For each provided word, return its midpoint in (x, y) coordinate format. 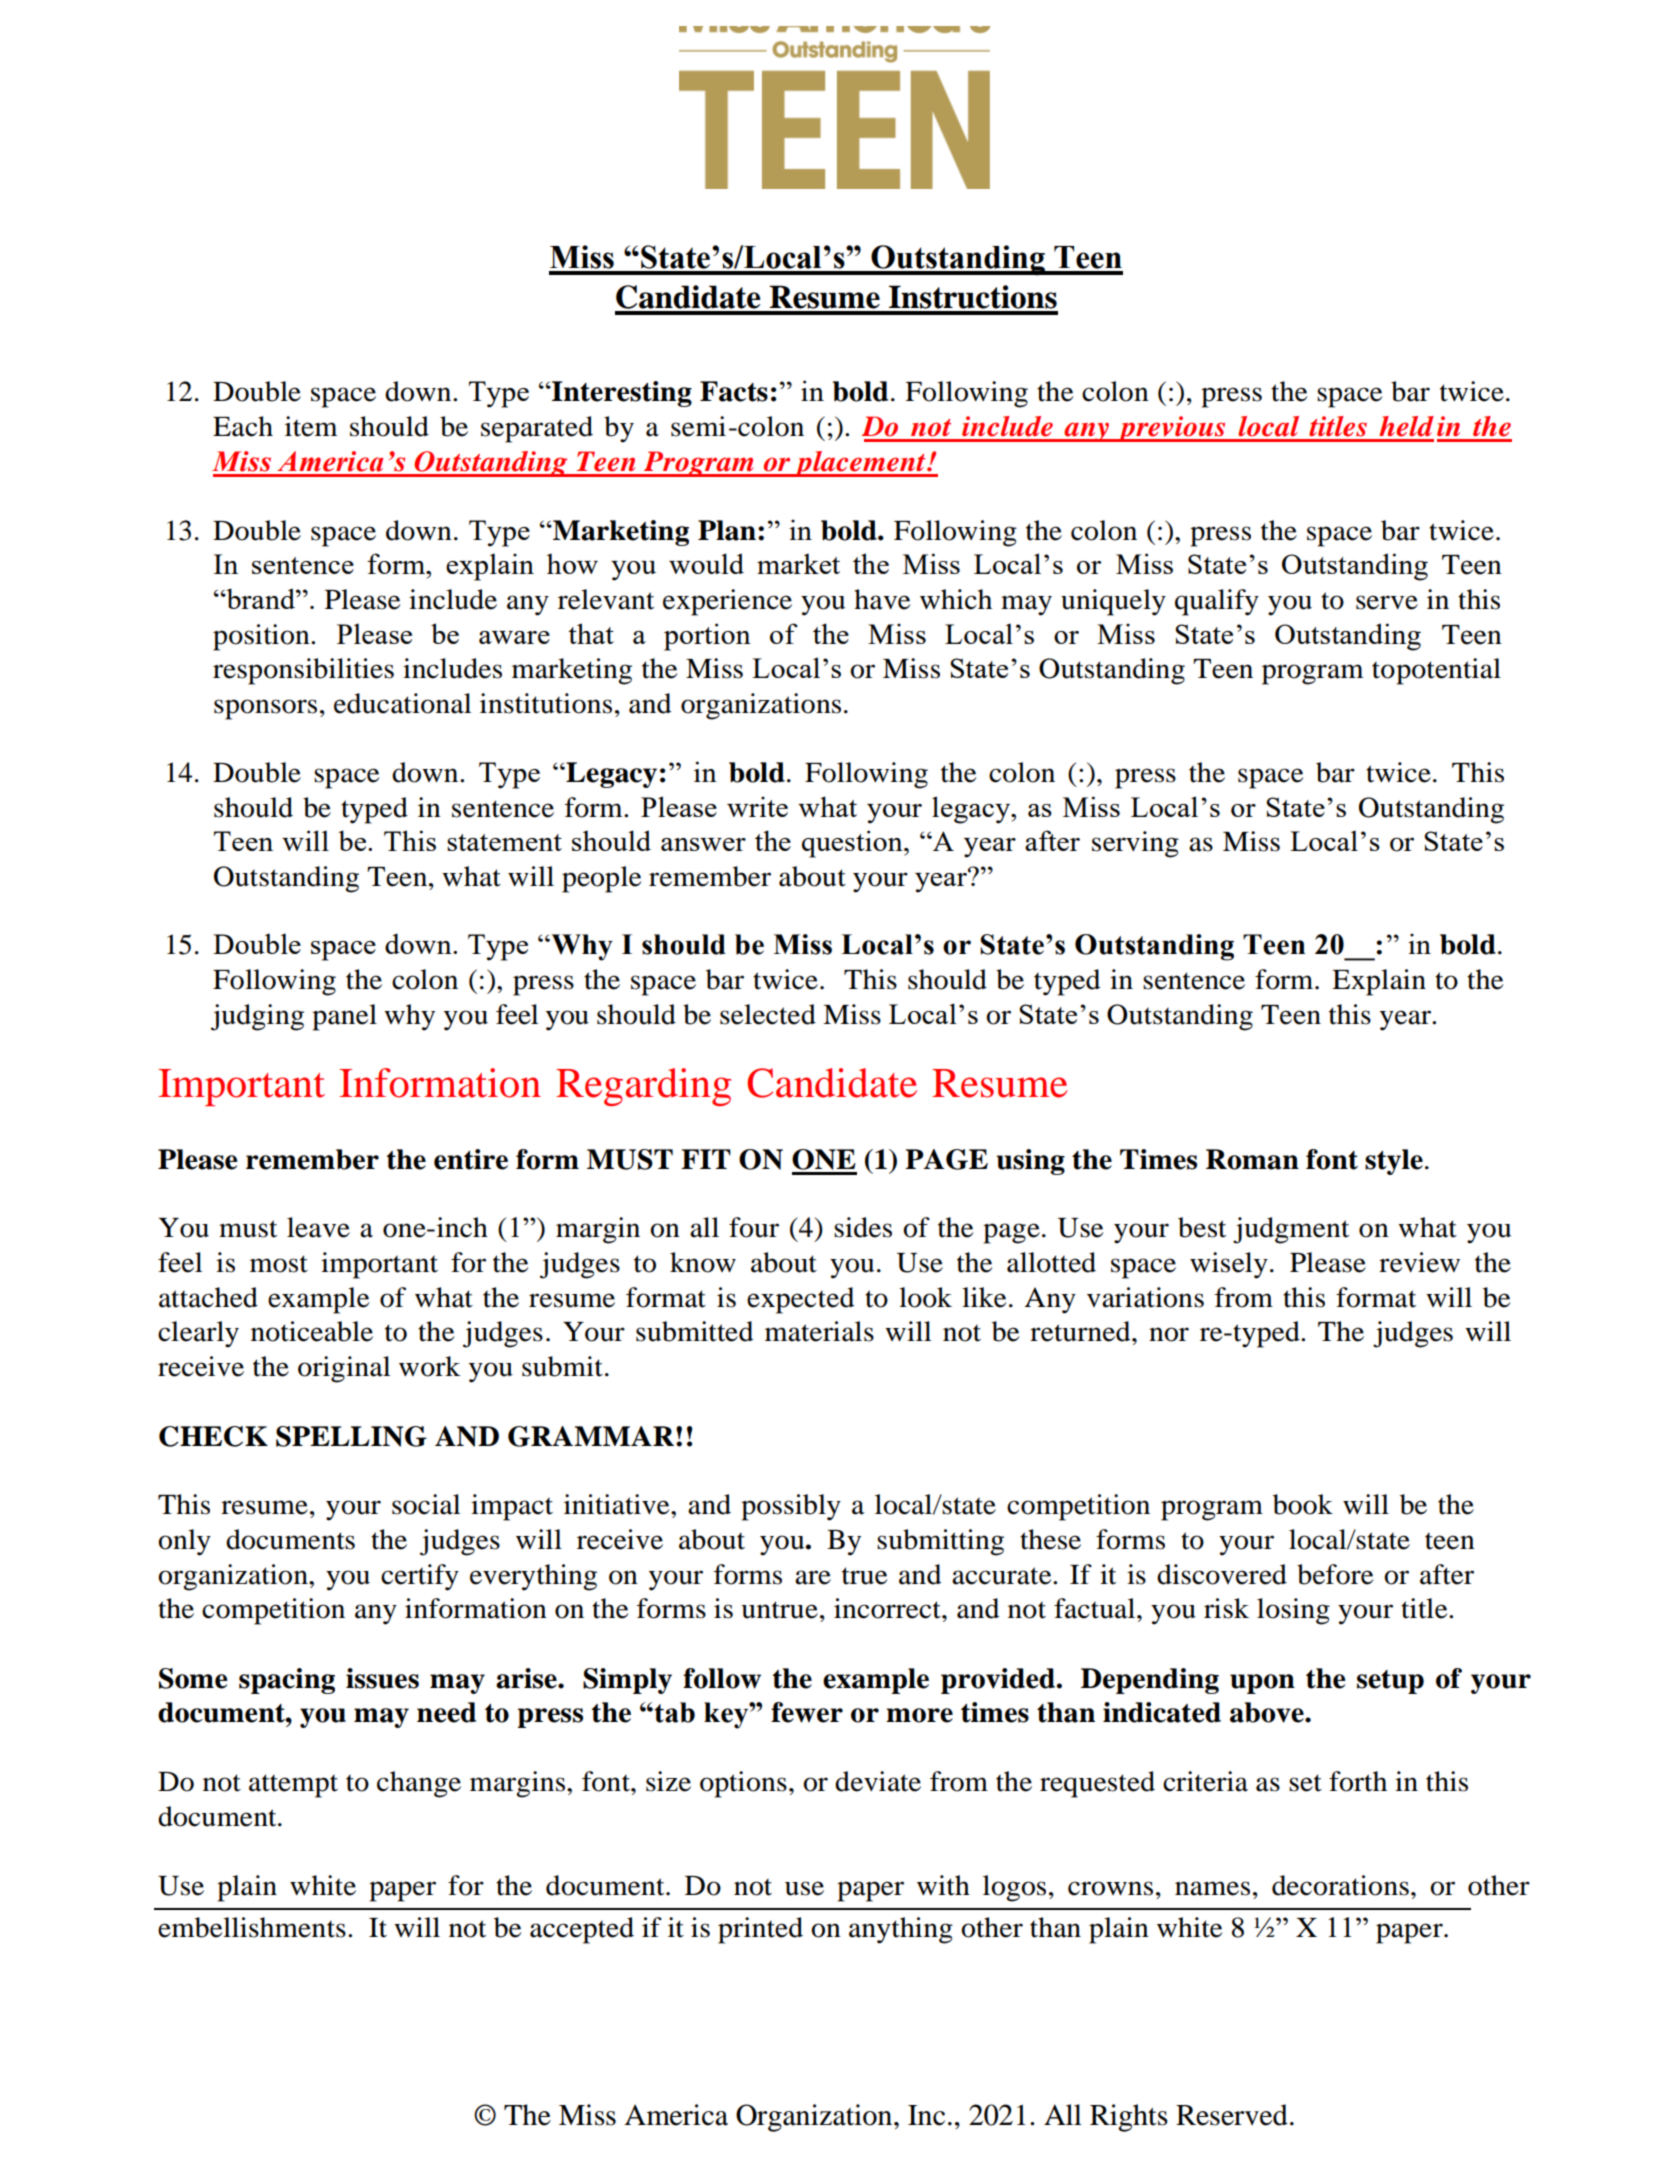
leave (318, 1227)
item (311, 426)
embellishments (252, 1927)
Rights (1129, 2118)
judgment (1291, 1230)
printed (760, 1930)
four (754, 1227)
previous (1172, 429)
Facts (734, 391)
